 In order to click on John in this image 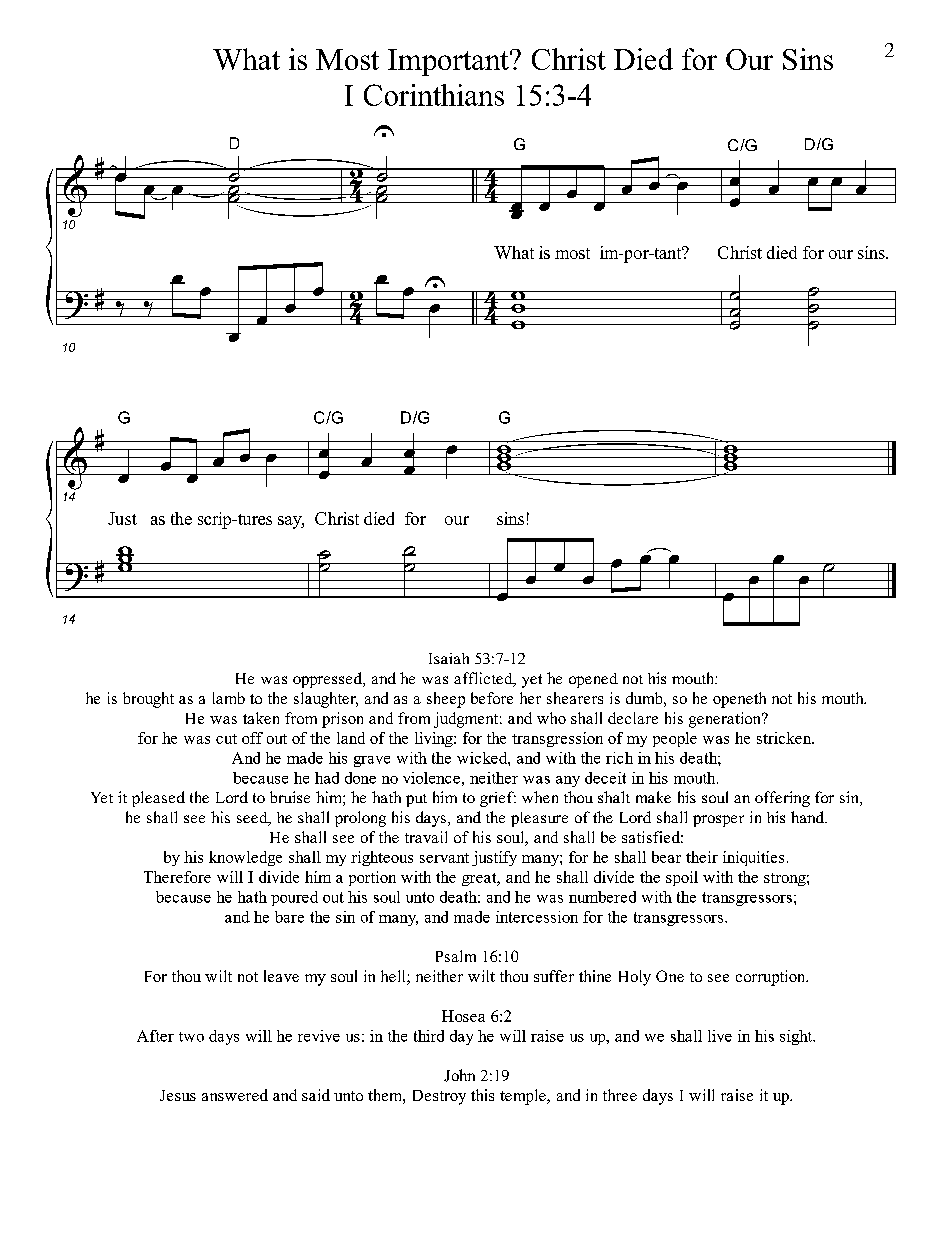, I will do `click(459, 1075)`.
